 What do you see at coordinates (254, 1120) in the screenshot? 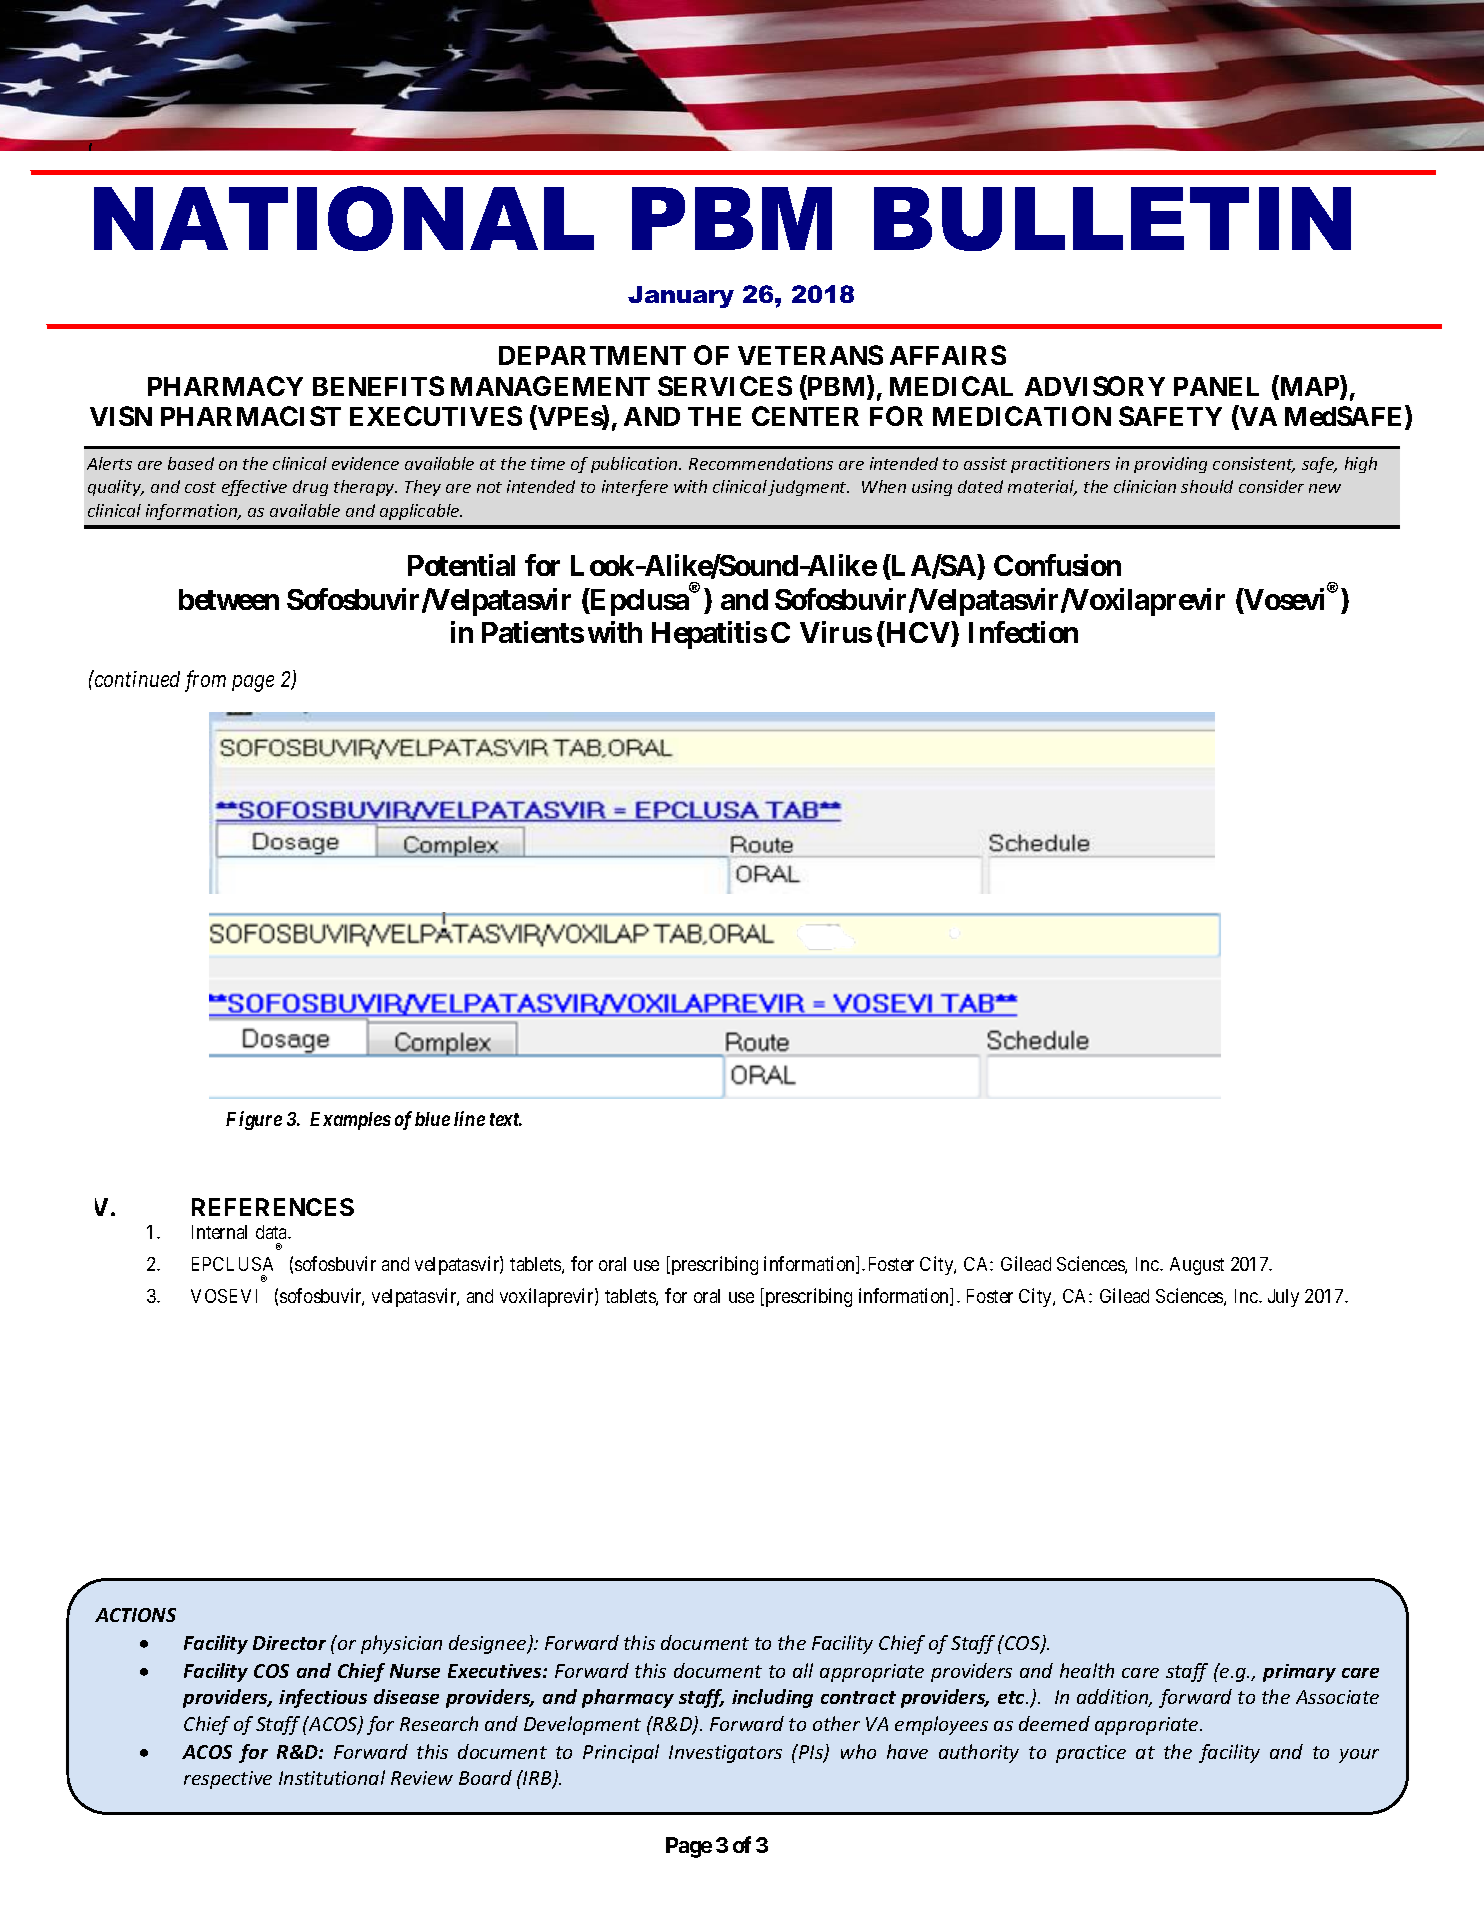
I see `Figure` at bounding box center [254, 1120].
